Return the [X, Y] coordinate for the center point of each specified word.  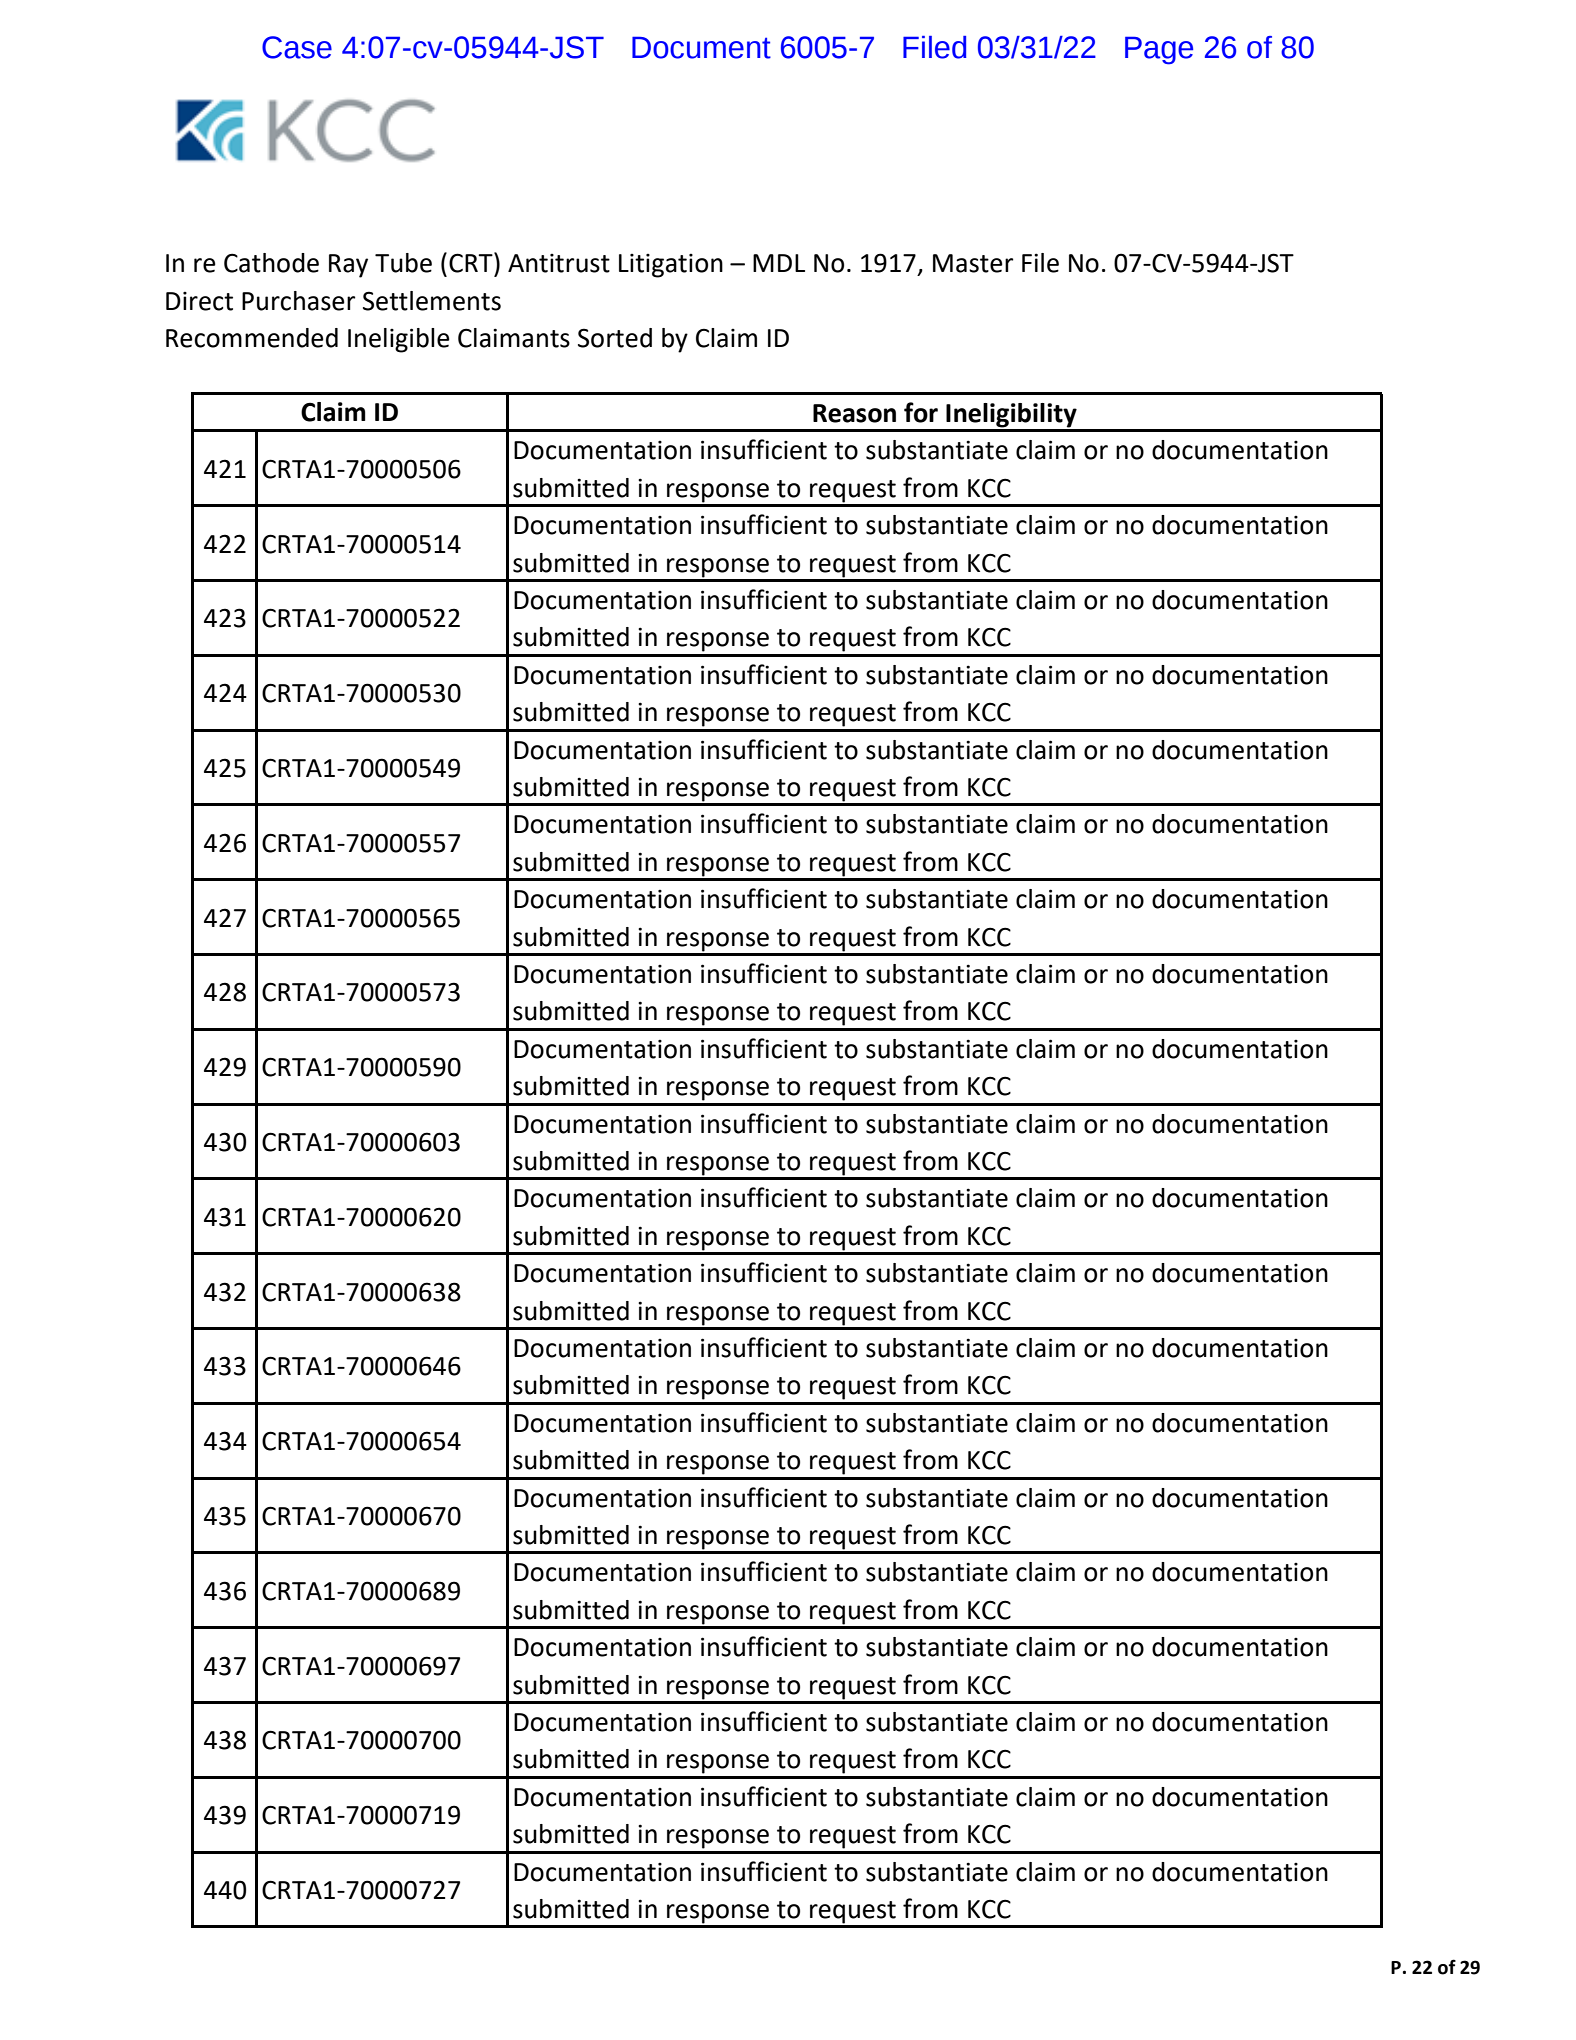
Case [297, 47]
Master [973, 263]
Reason [854, 413]
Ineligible [399, 340]
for [921, 412]
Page [1159, 50]
